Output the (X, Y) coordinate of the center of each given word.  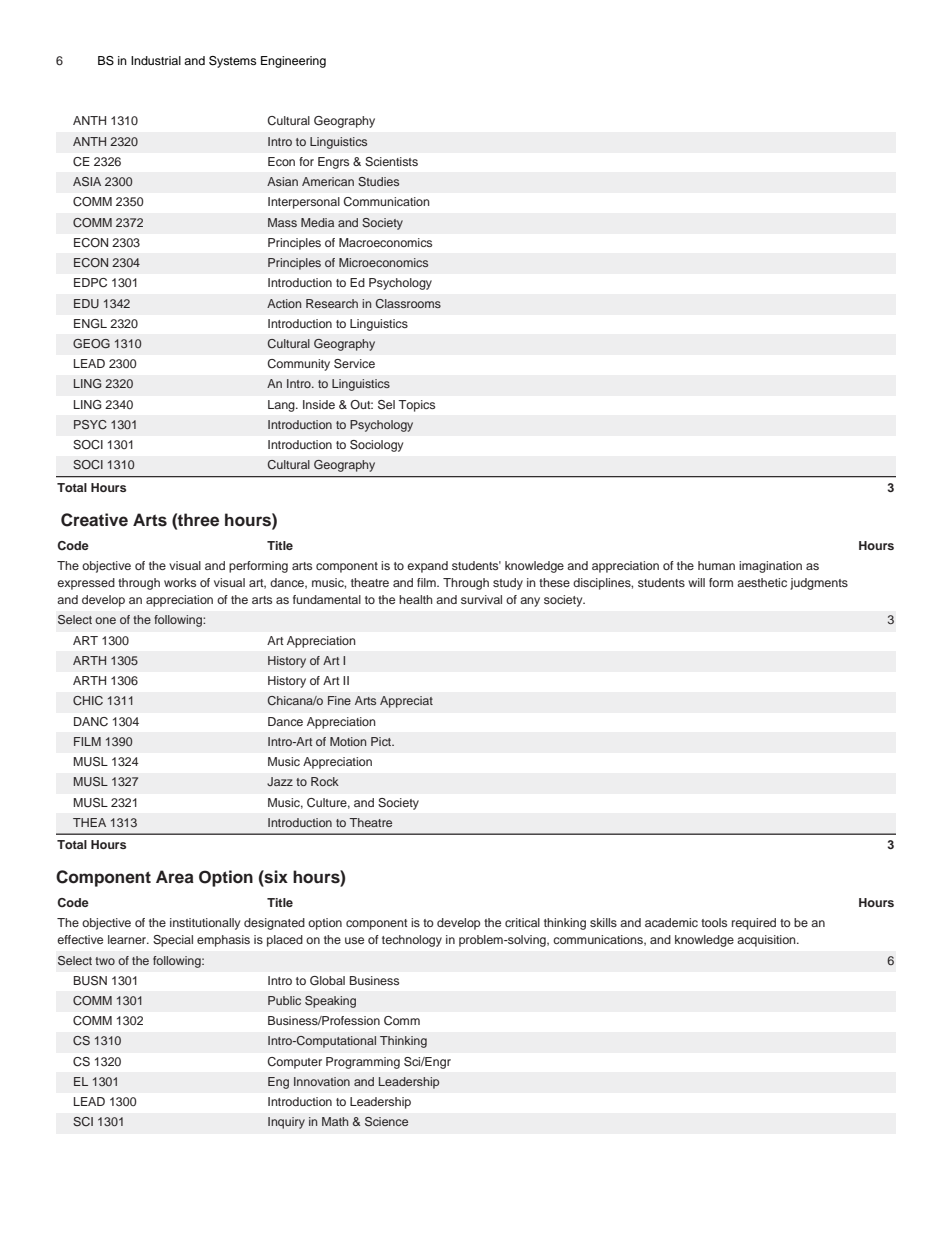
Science (386, 1122)
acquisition (767, 941)
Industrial (156, 60)
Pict (382, 741)
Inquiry (286, 1123)
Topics (417, 406)
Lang (282, 406)
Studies (378, 181)
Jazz (280, 781)
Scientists (391, 162)
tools (714, 922)
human (716, 565)
